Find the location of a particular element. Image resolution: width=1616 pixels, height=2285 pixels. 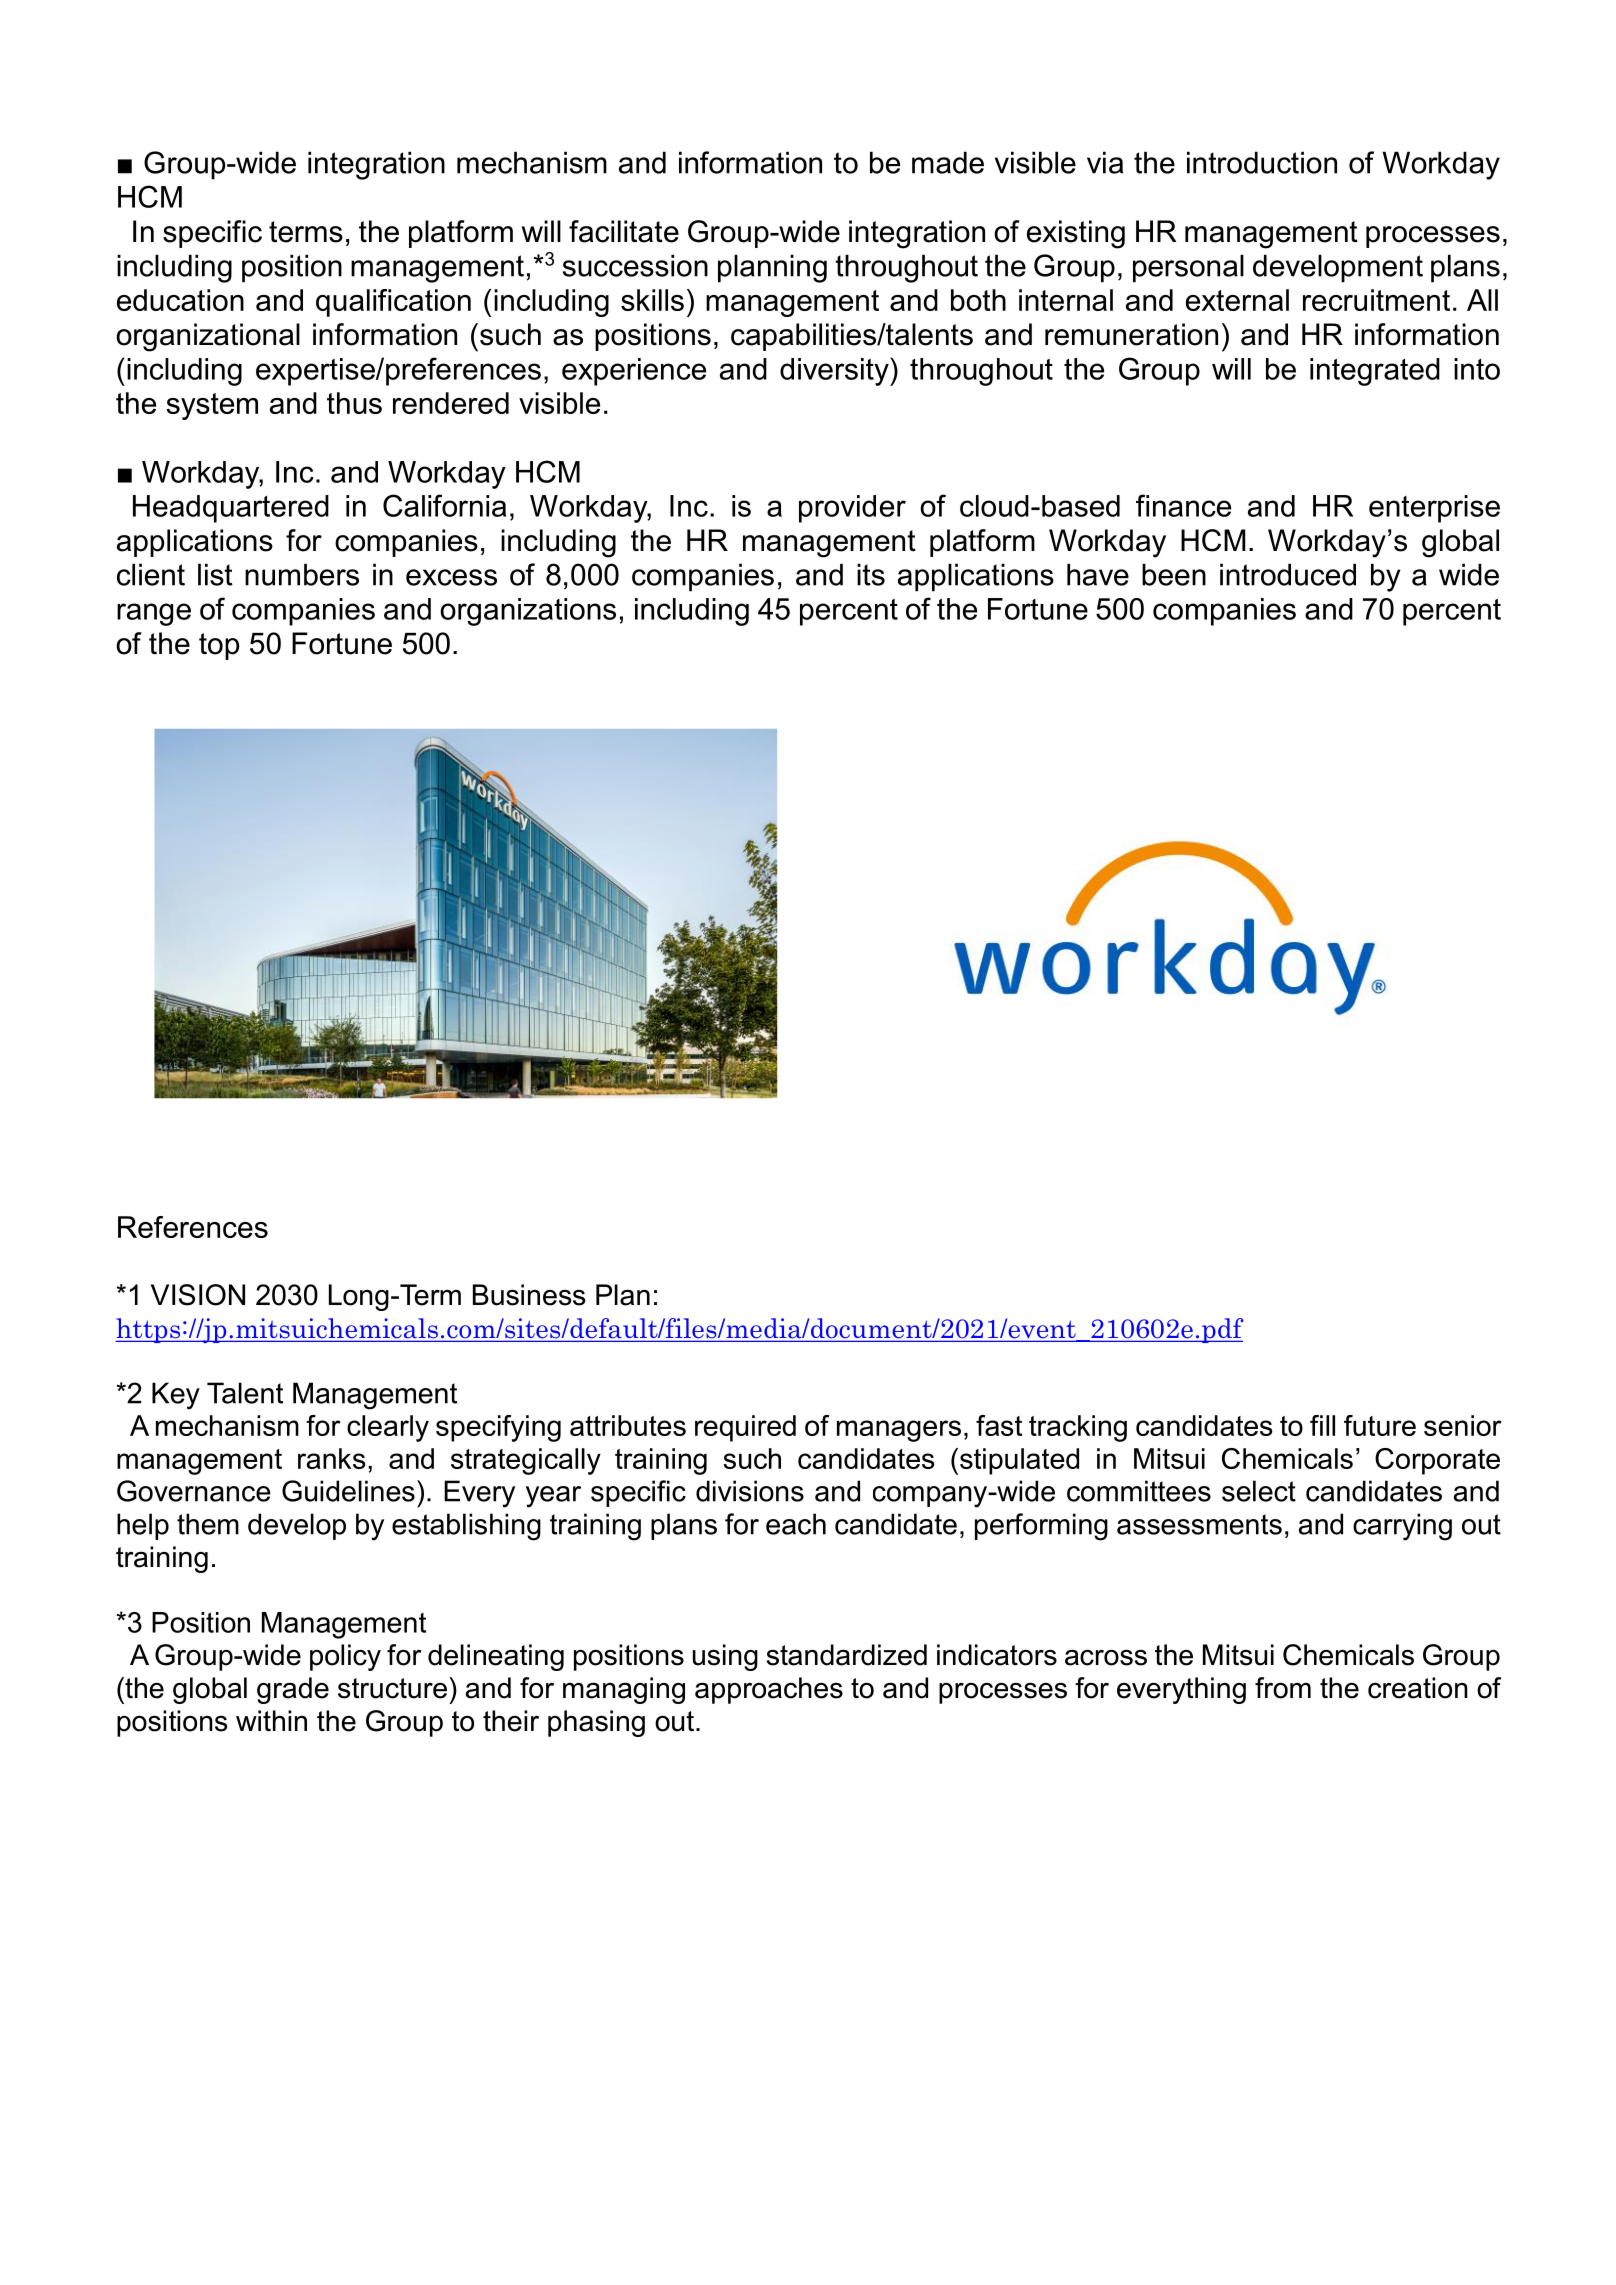

organizations is located at coordinates (528, 612).
